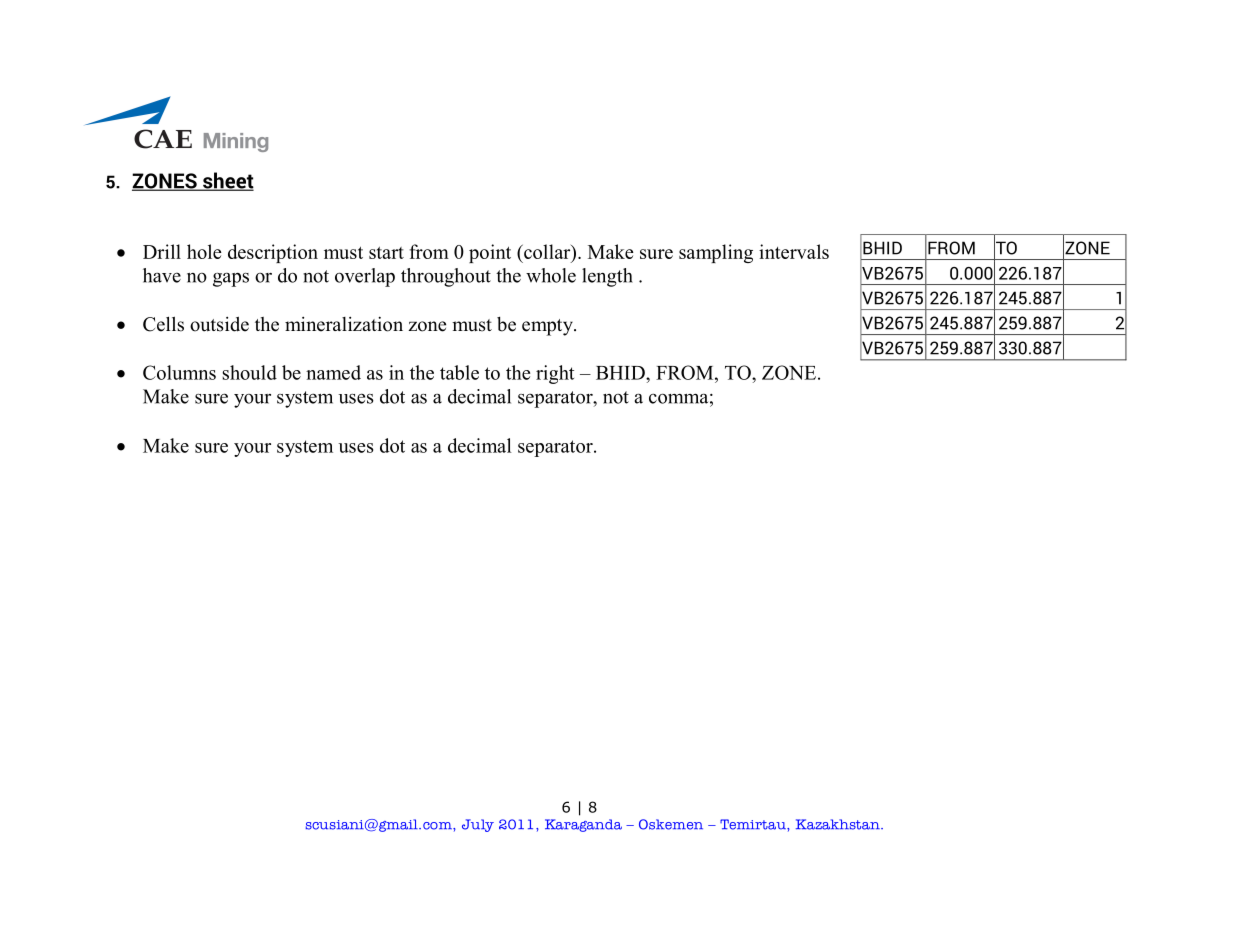 Image resolution: width=1233 pixels, height=952 pixels. What do you see at coordinates (839, 824) in the screenshot?
I see `Kazakhstan` at bounding box center [839, 824].
